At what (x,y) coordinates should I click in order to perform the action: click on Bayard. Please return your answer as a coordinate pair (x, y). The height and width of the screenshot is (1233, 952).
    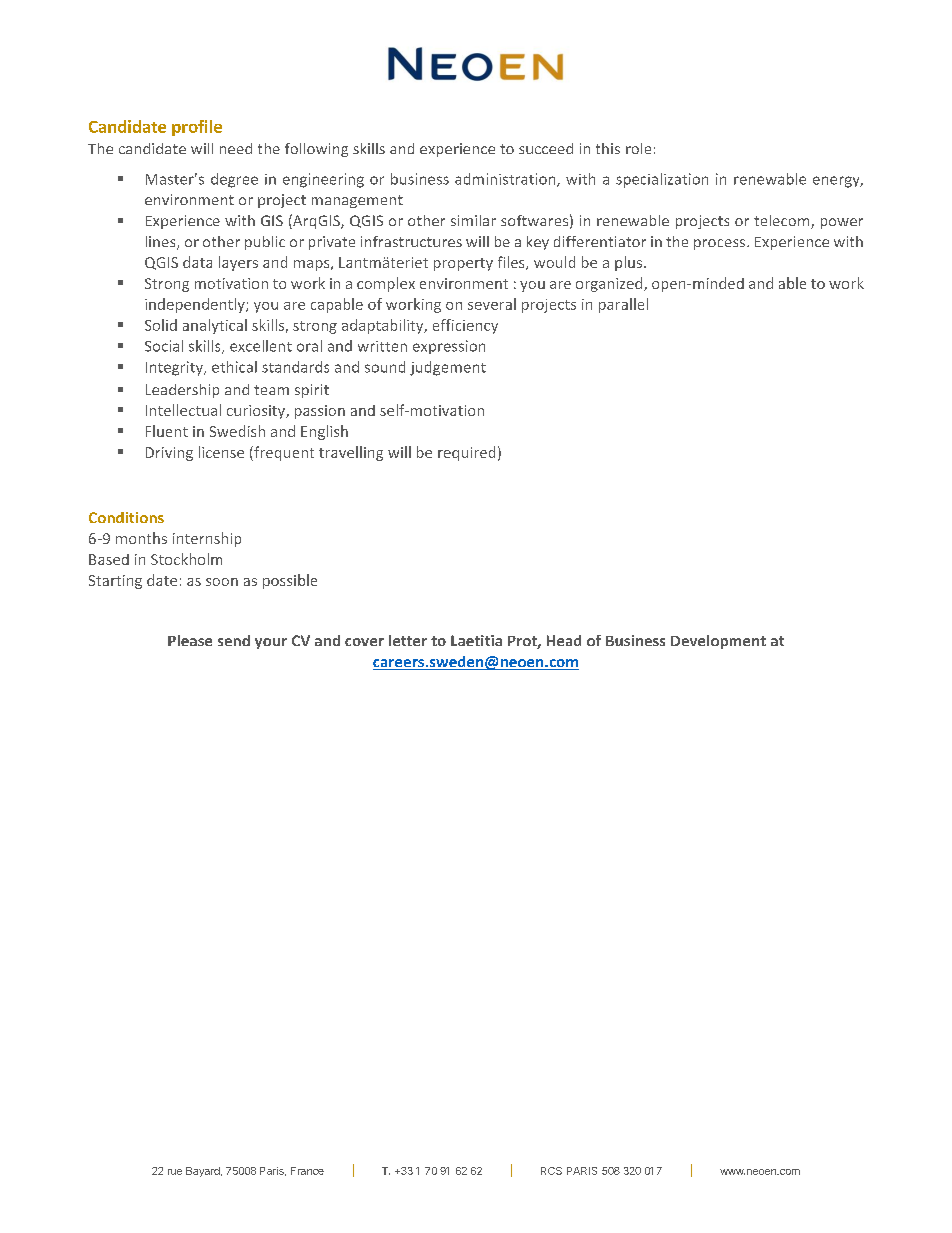
    Looking at the image, I should click on (204, 1172).
